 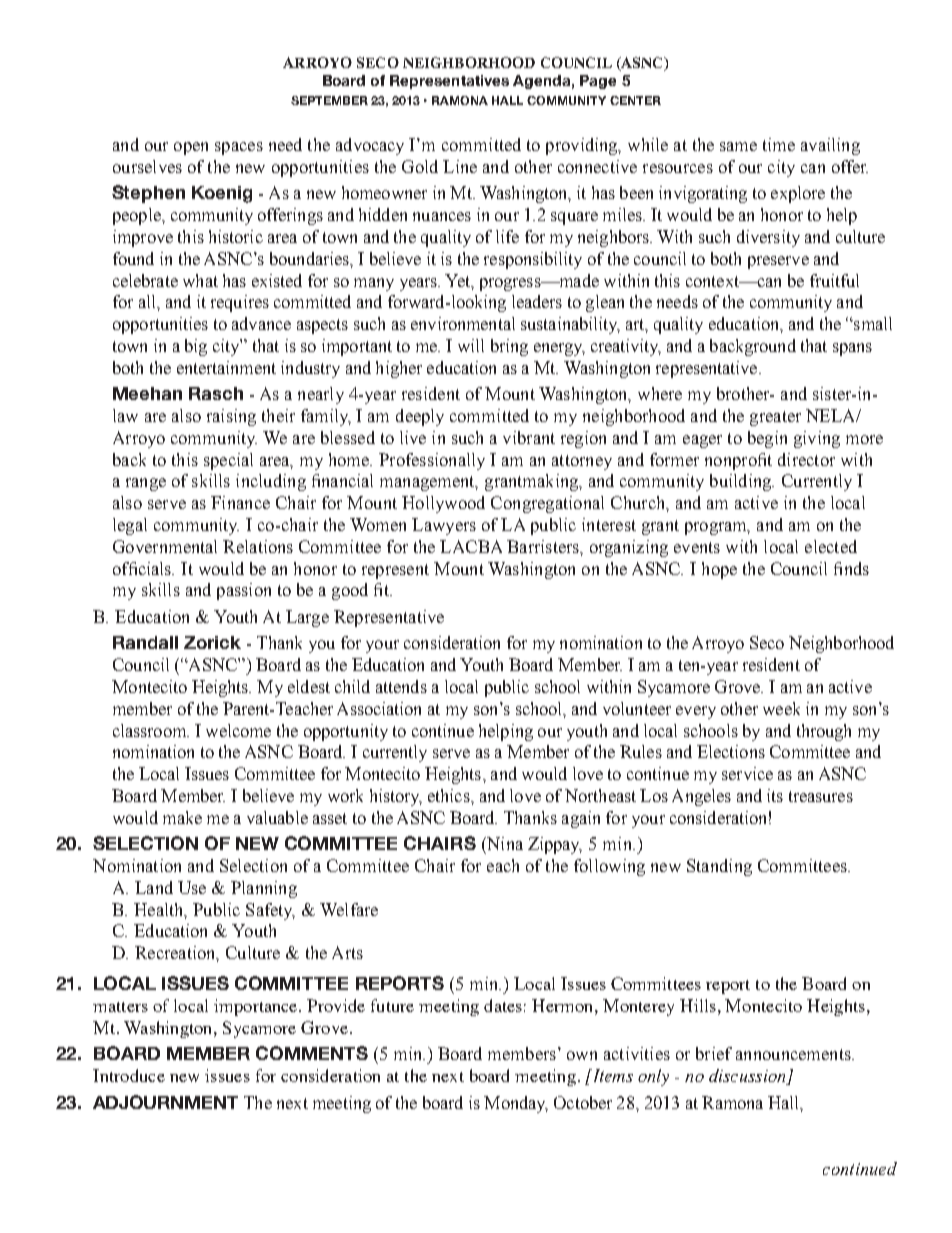 I want to click on Introduce, so click(x=129, y=1075).
